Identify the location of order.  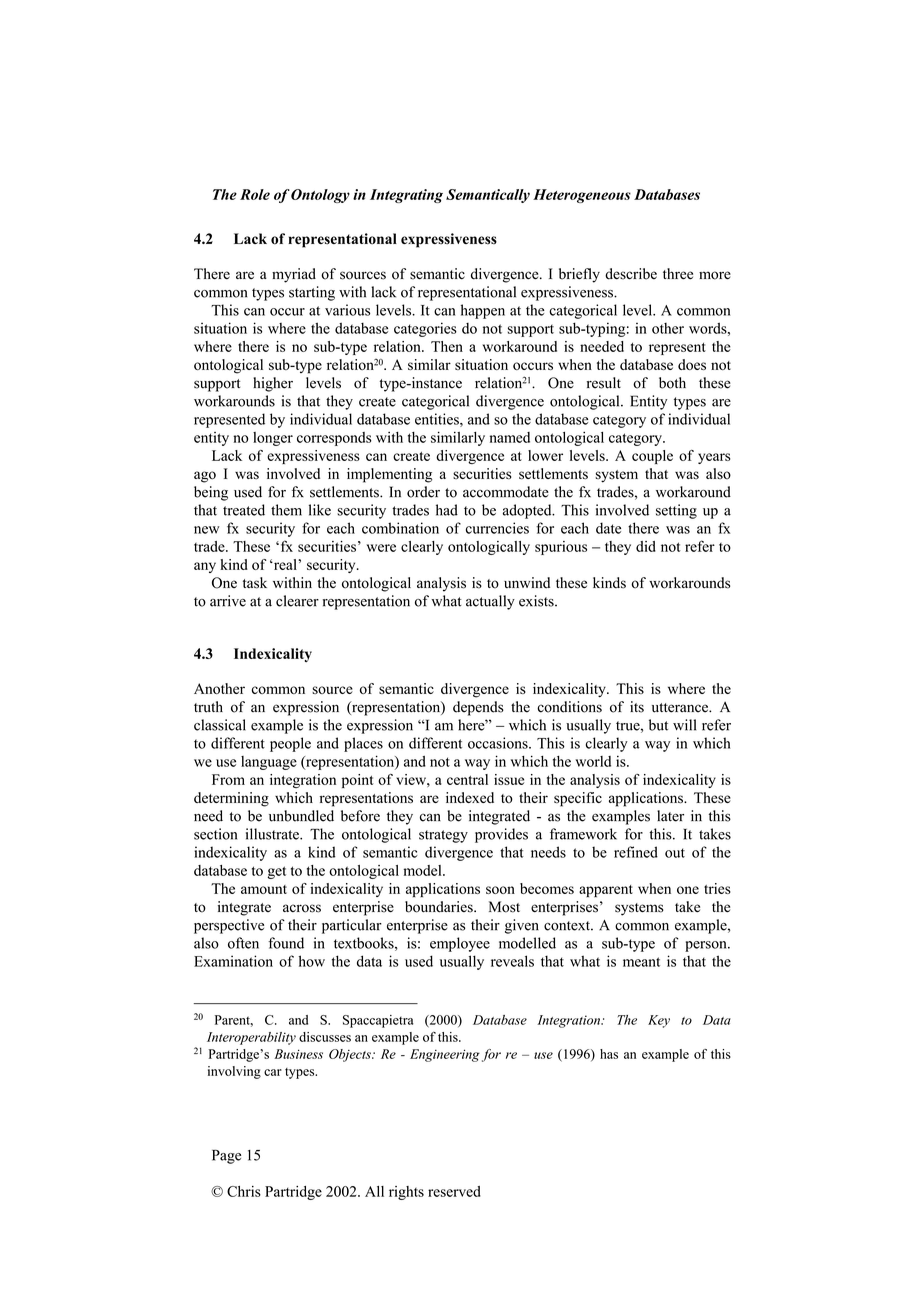
(423, 492).
